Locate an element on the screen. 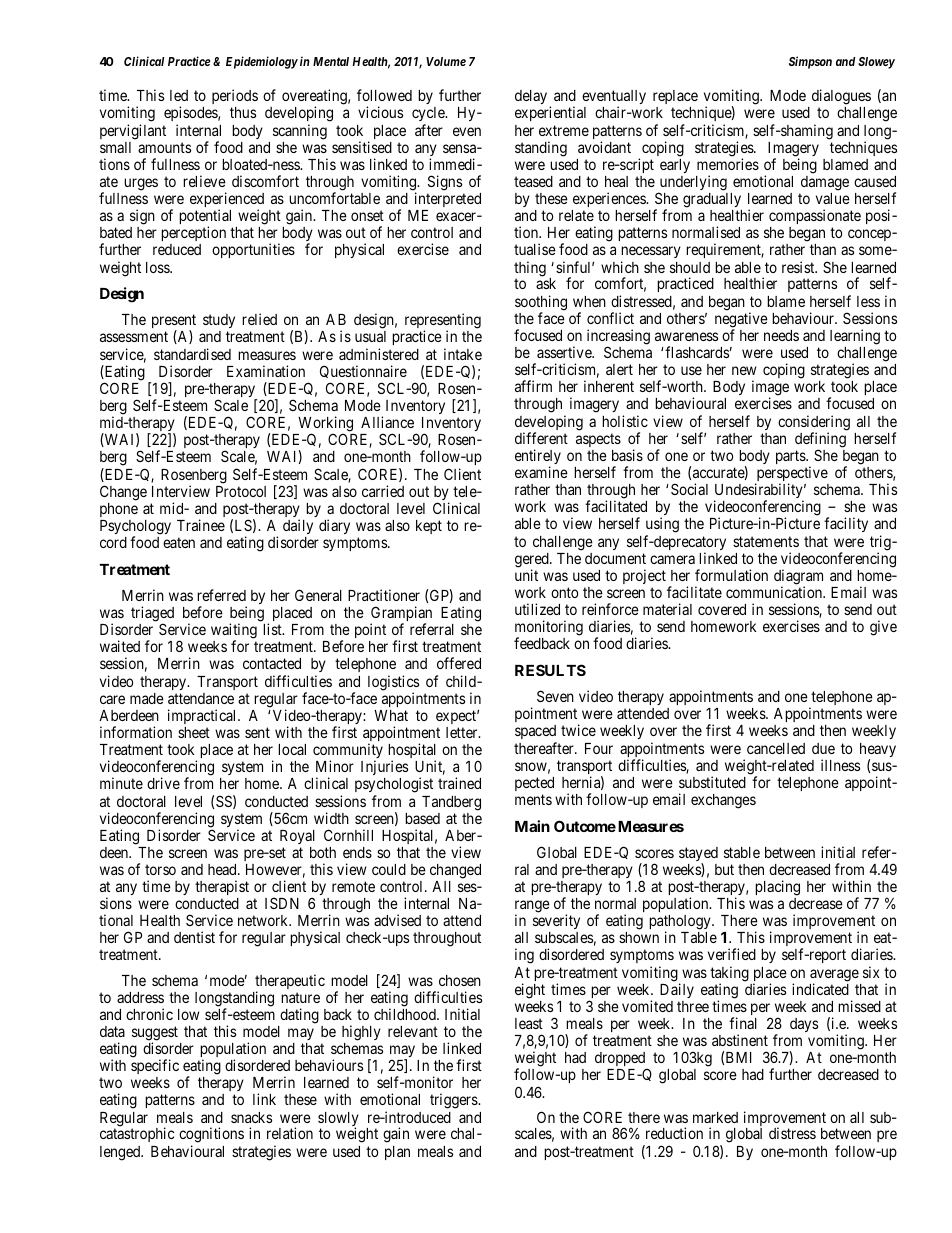 This screenshot has height=1233, width=952. waiting is located at coordinates (234, 632).
